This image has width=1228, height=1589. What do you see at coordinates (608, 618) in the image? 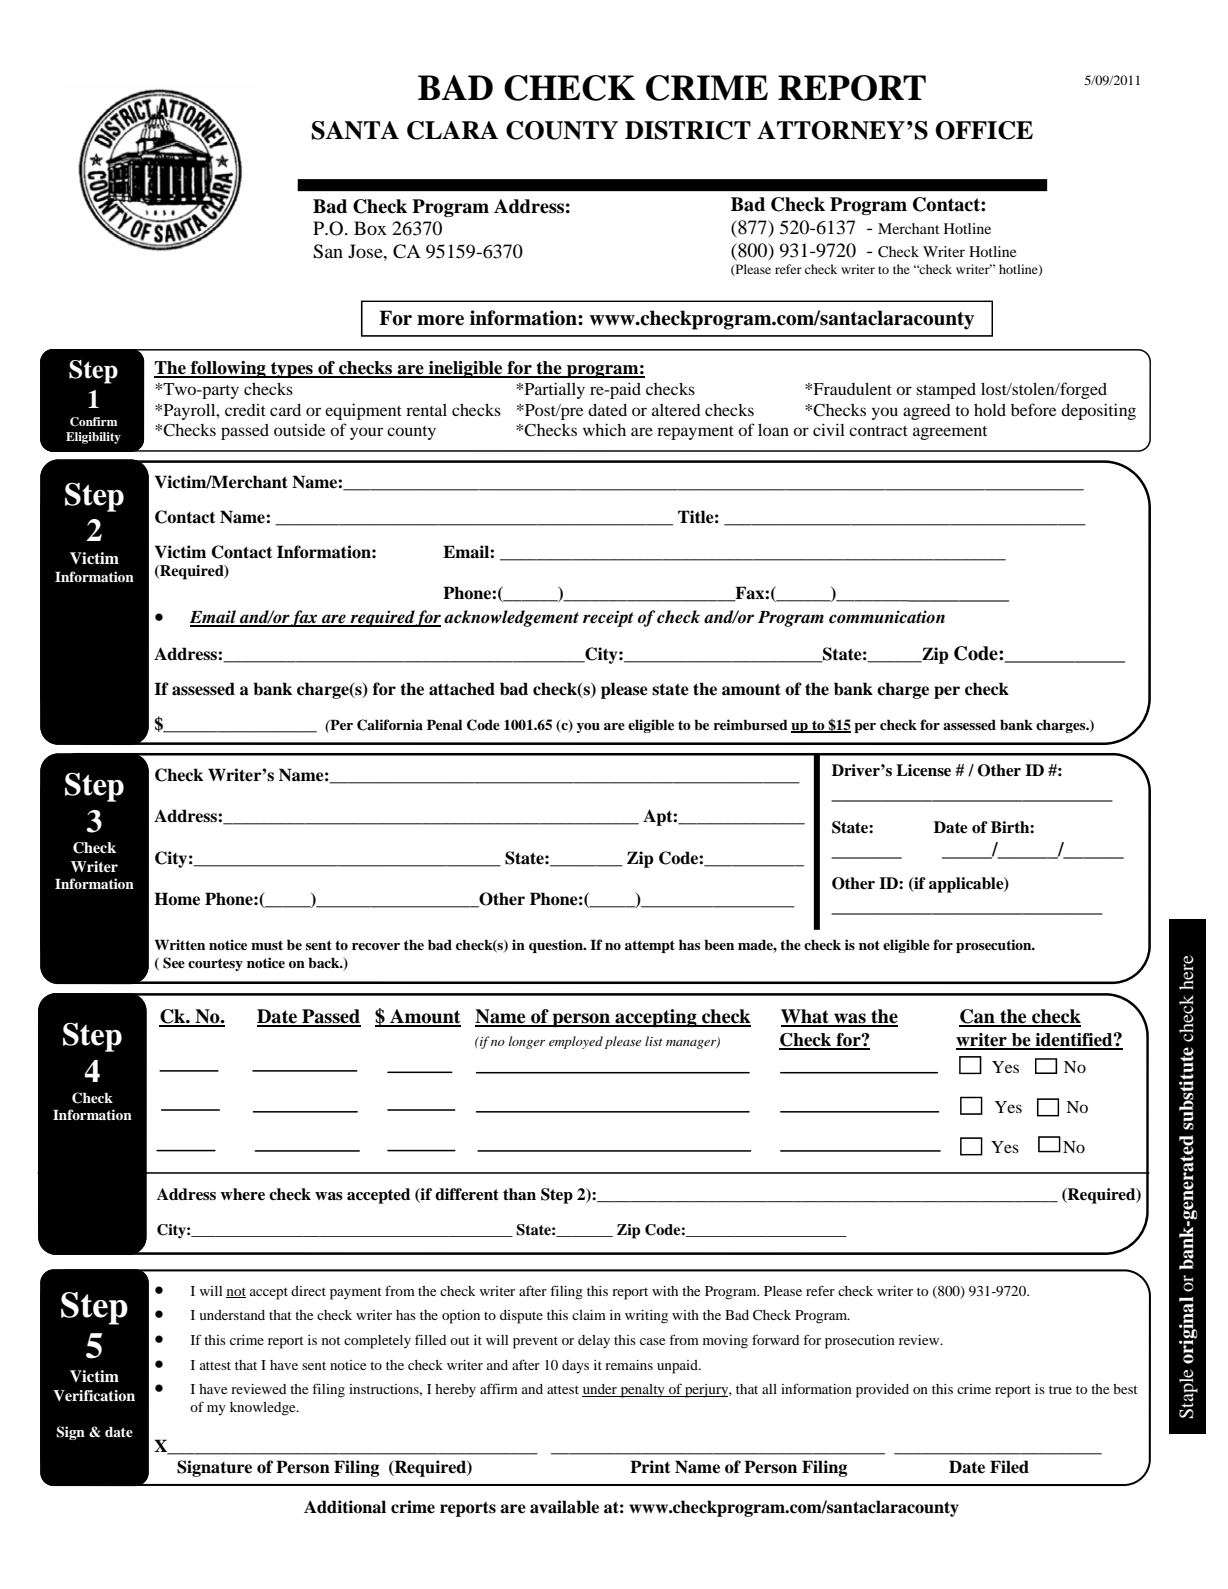
I see `receipt` at bounding box center [608, 618].
